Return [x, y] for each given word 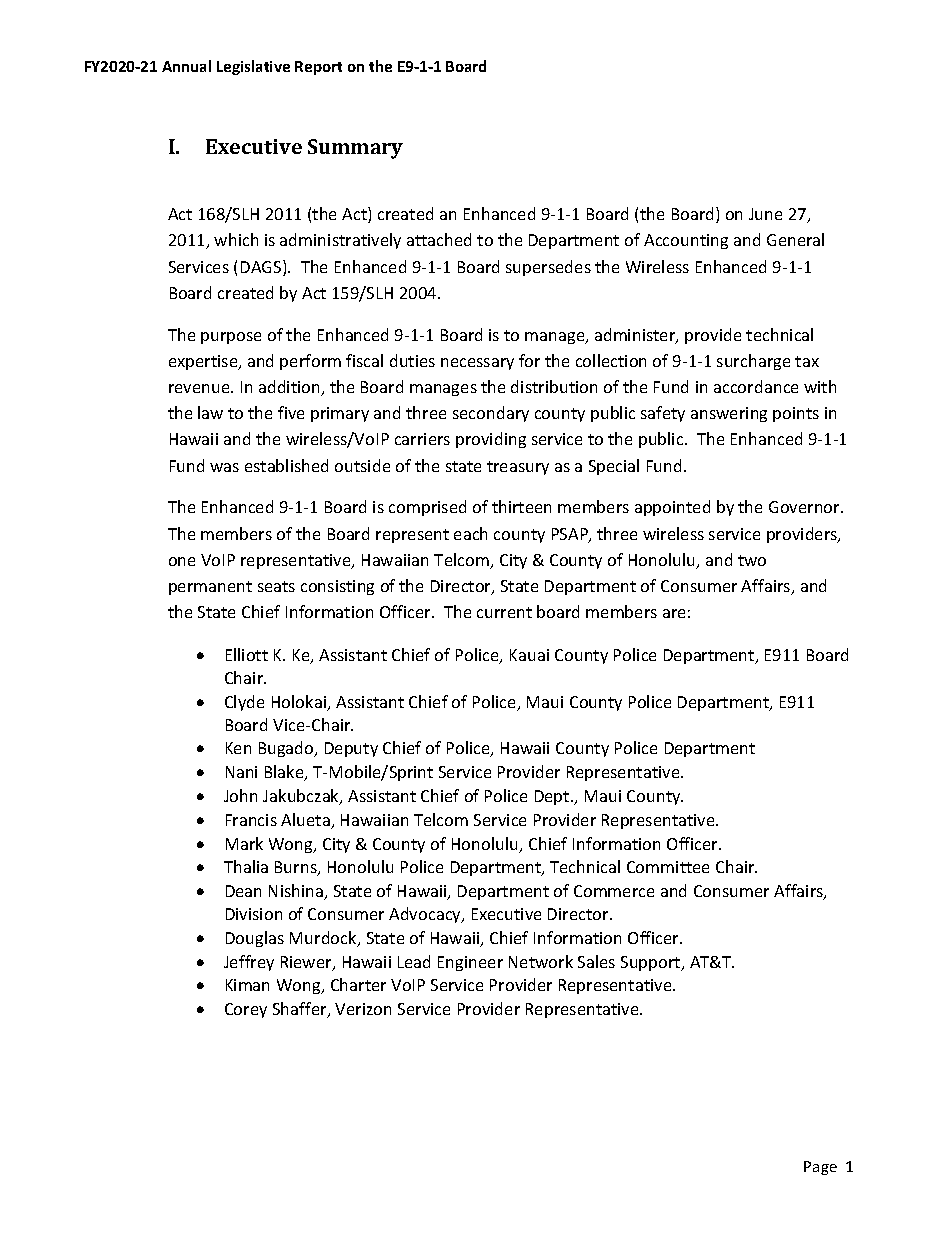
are [674, 613]
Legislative [253, 67]
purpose [231, 338]
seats [276, 586]
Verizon [363, 1009]
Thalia [246, 866]
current [504, 612]
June [765, 214]
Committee [668, 867]
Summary [355, 149]
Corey [246, 1010]
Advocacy [426, 915]
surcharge [753, 362]
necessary [477, 364]
